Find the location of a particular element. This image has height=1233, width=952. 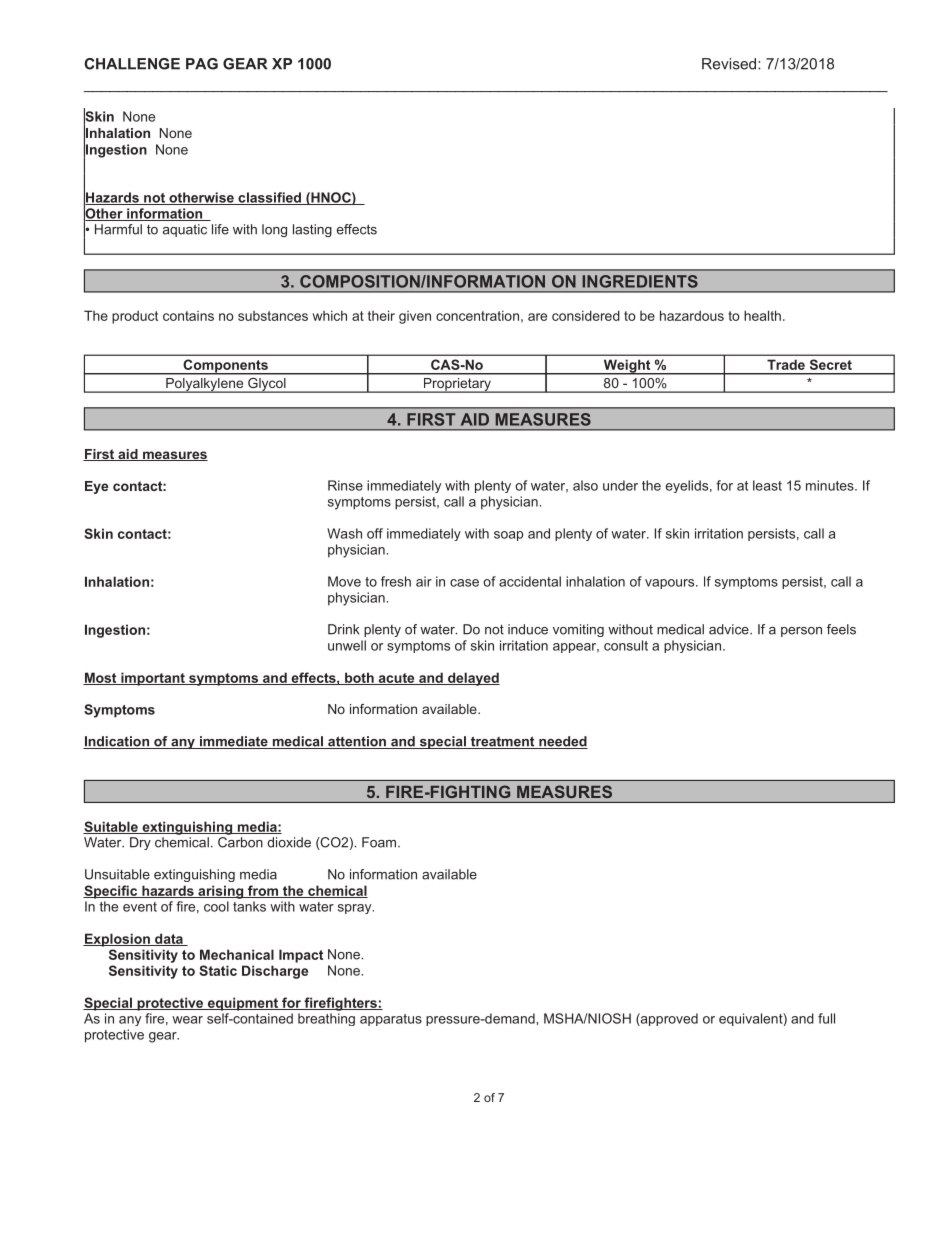

PAG is located at coordinates (202, 64).
